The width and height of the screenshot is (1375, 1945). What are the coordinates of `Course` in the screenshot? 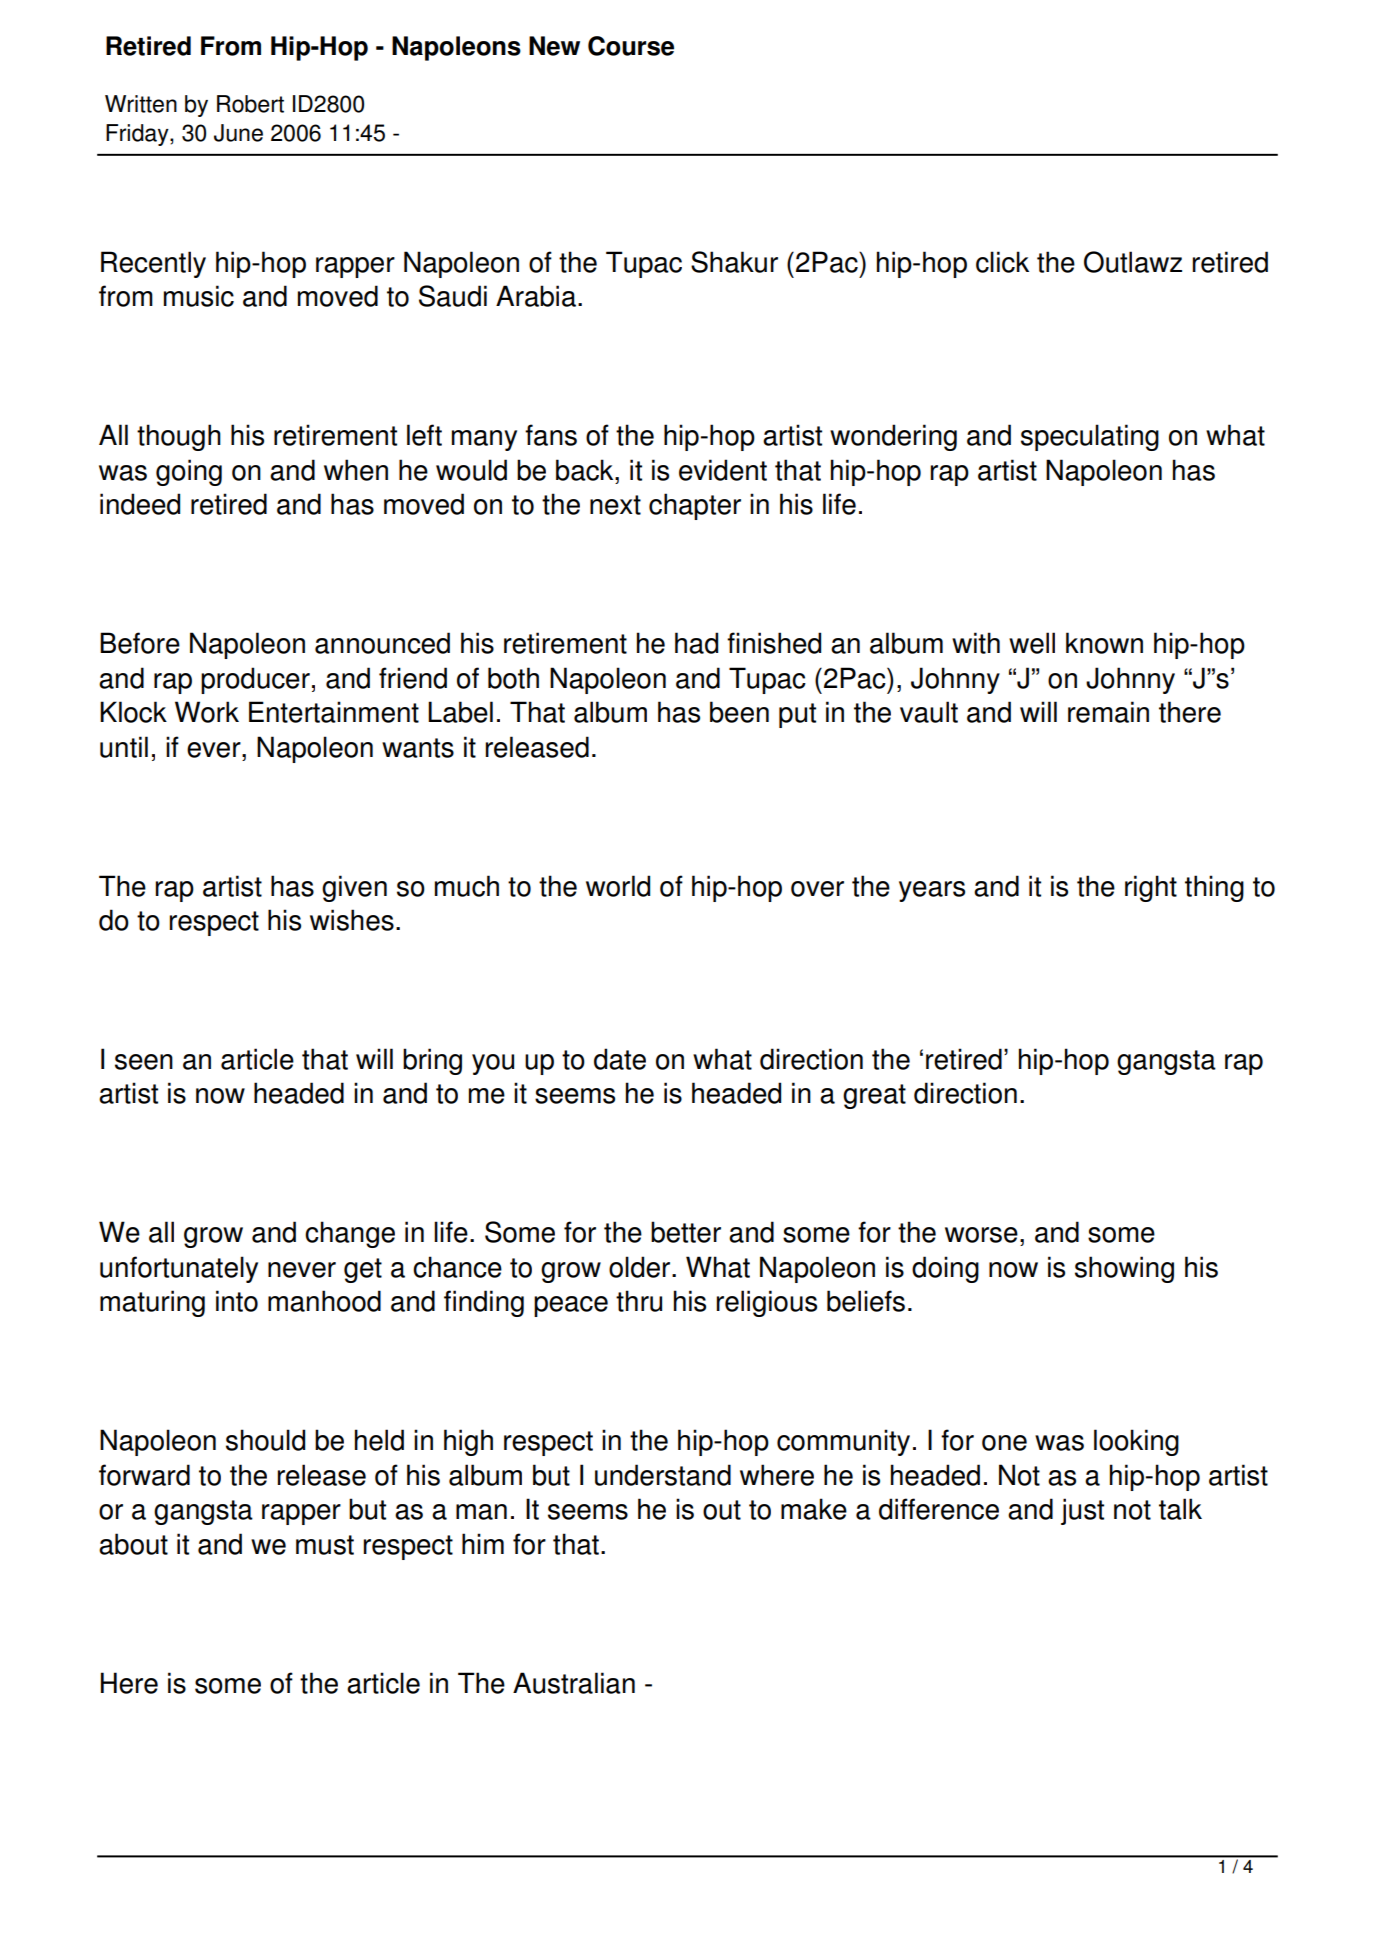 It's located at (631, 46).
